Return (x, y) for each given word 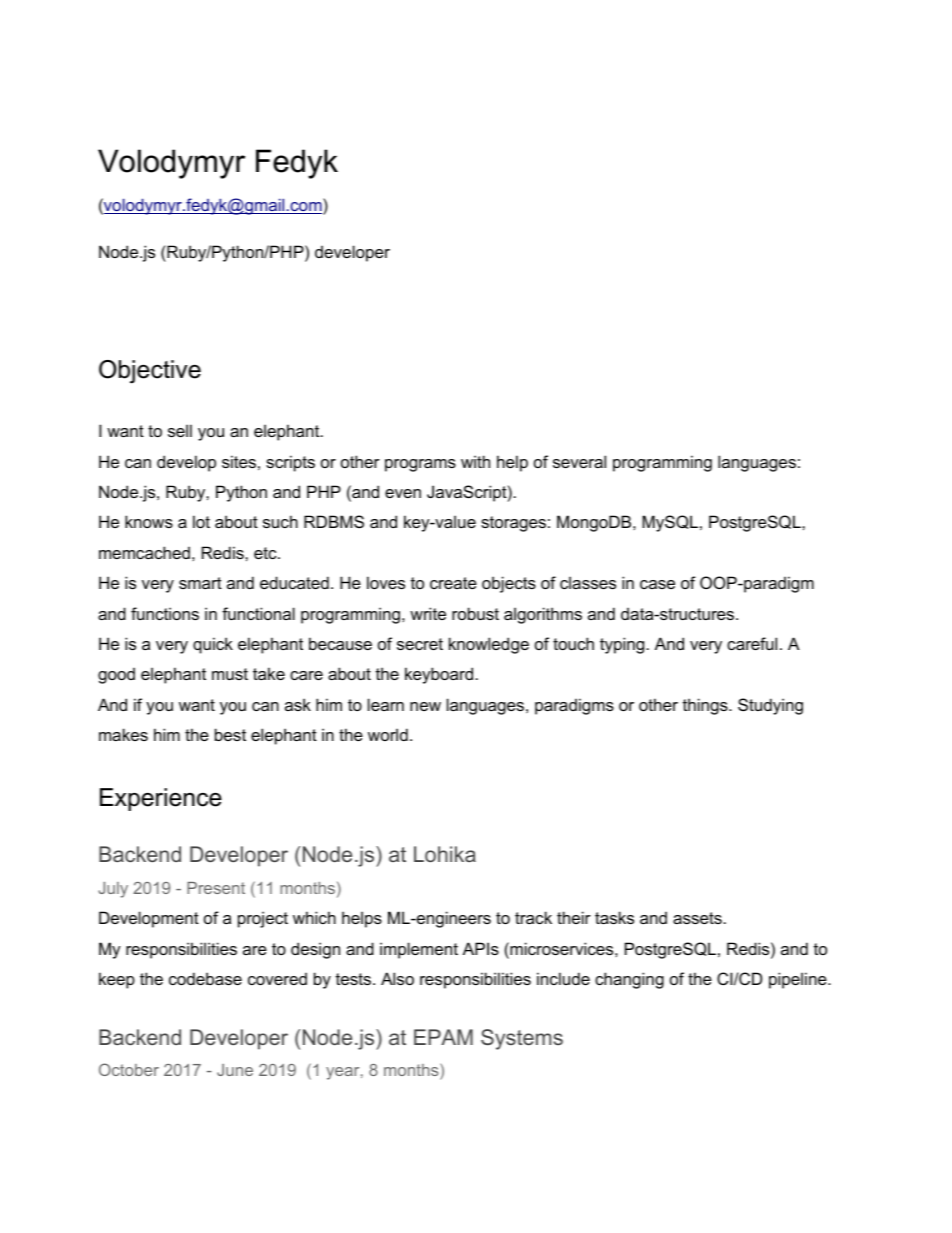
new (425, 706)
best (230, 734)
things (706, 706)
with (475, 461)
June (235, 1070)
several (579, 461)
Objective (150, 372)
